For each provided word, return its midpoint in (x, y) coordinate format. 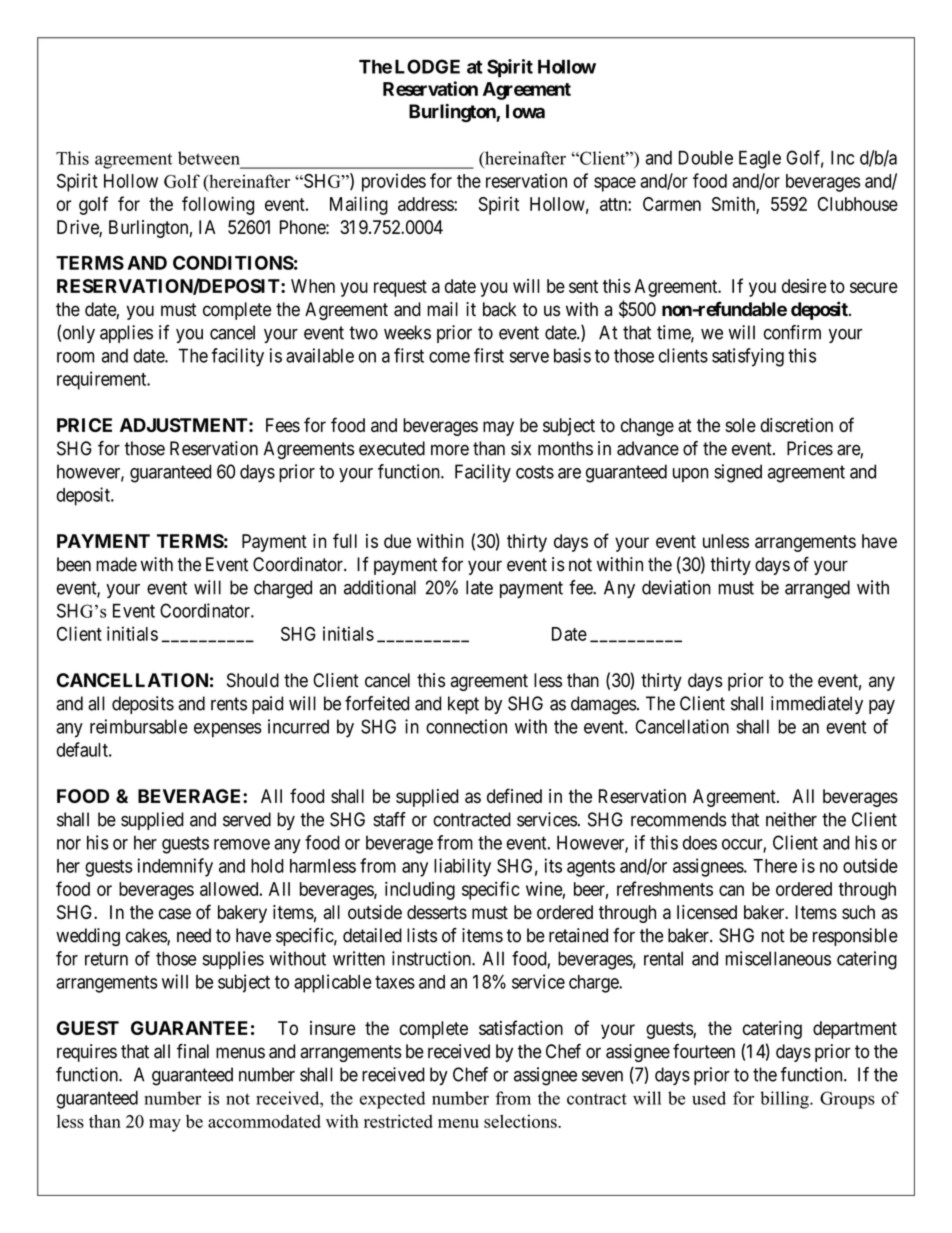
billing (785, 1100)
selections (521, 1121)
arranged (817, 589)
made (116, 564)
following (218, 205)
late (479, 587)
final (193, 1051)
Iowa (525, 111)
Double (706, 158)
